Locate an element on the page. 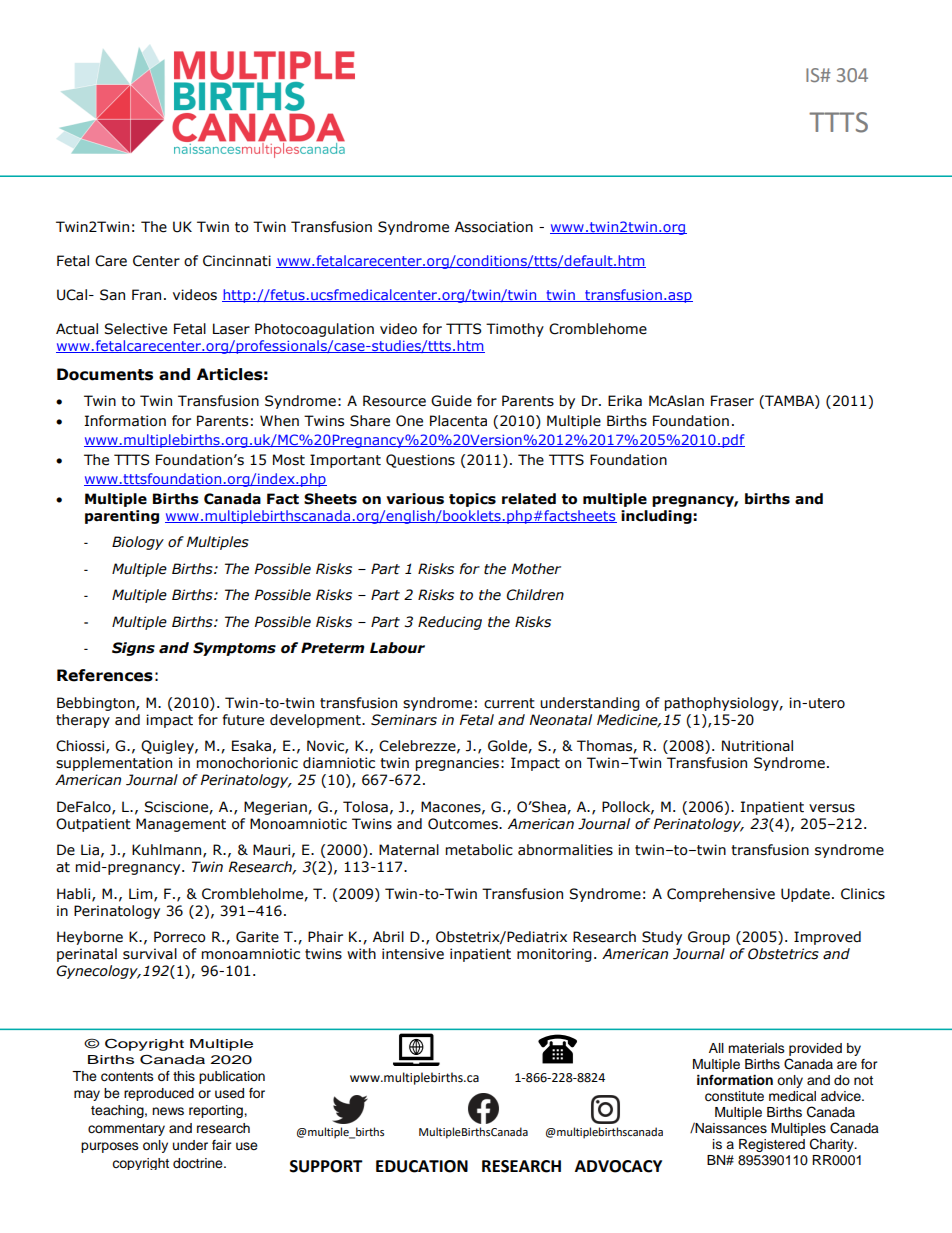 This document has height=1233, width=952. intensive is located at coordinates (413, 954).
